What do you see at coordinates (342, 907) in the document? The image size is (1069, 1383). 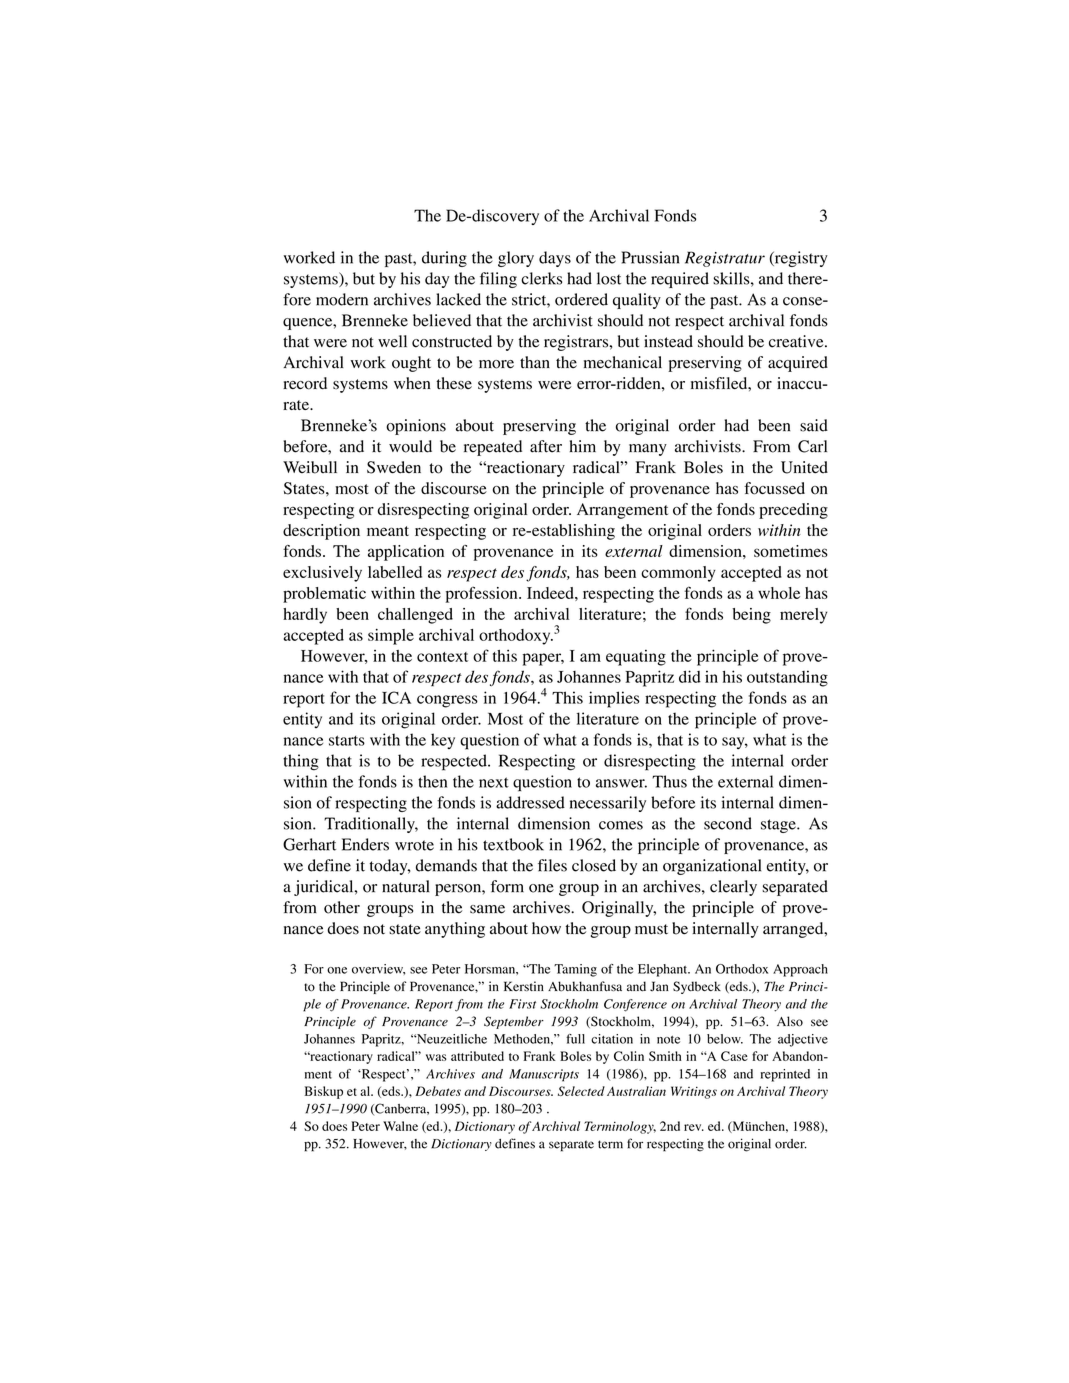 I see `other` at bounding box center [342, 907].
